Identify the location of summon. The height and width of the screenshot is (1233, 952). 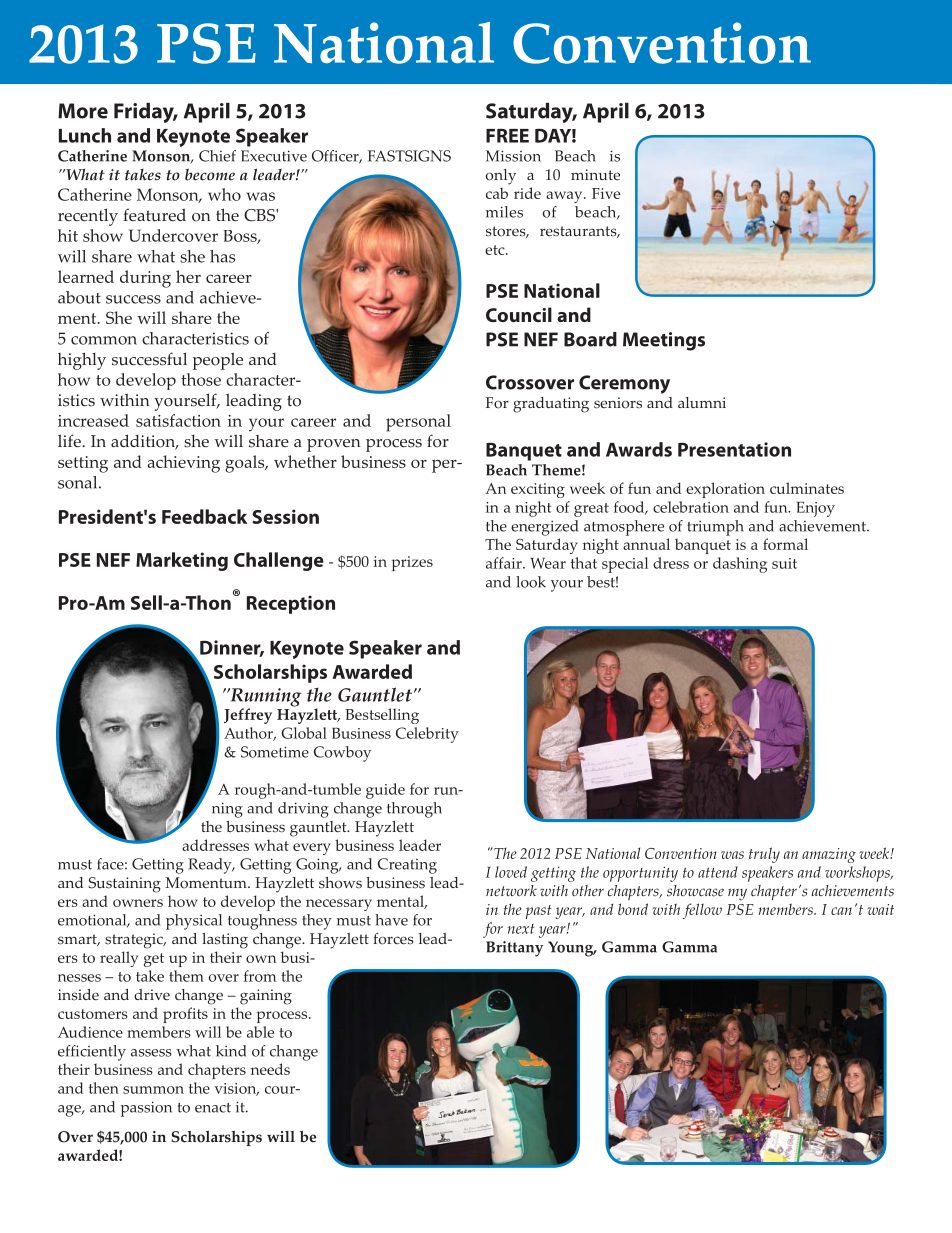
(153, 1090).
